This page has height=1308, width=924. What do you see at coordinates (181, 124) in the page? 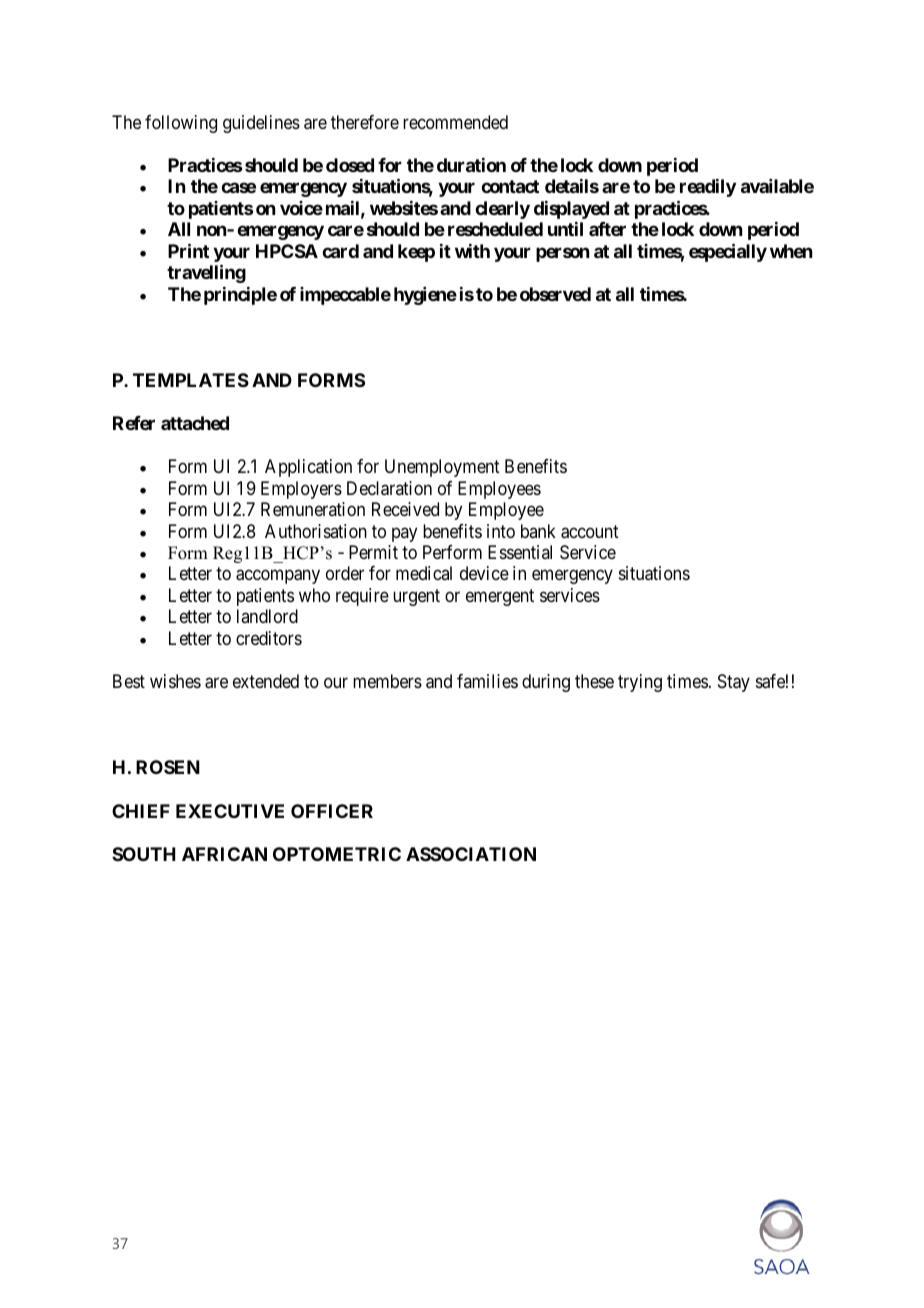
I see `following` at bounding box center [181, 124].
